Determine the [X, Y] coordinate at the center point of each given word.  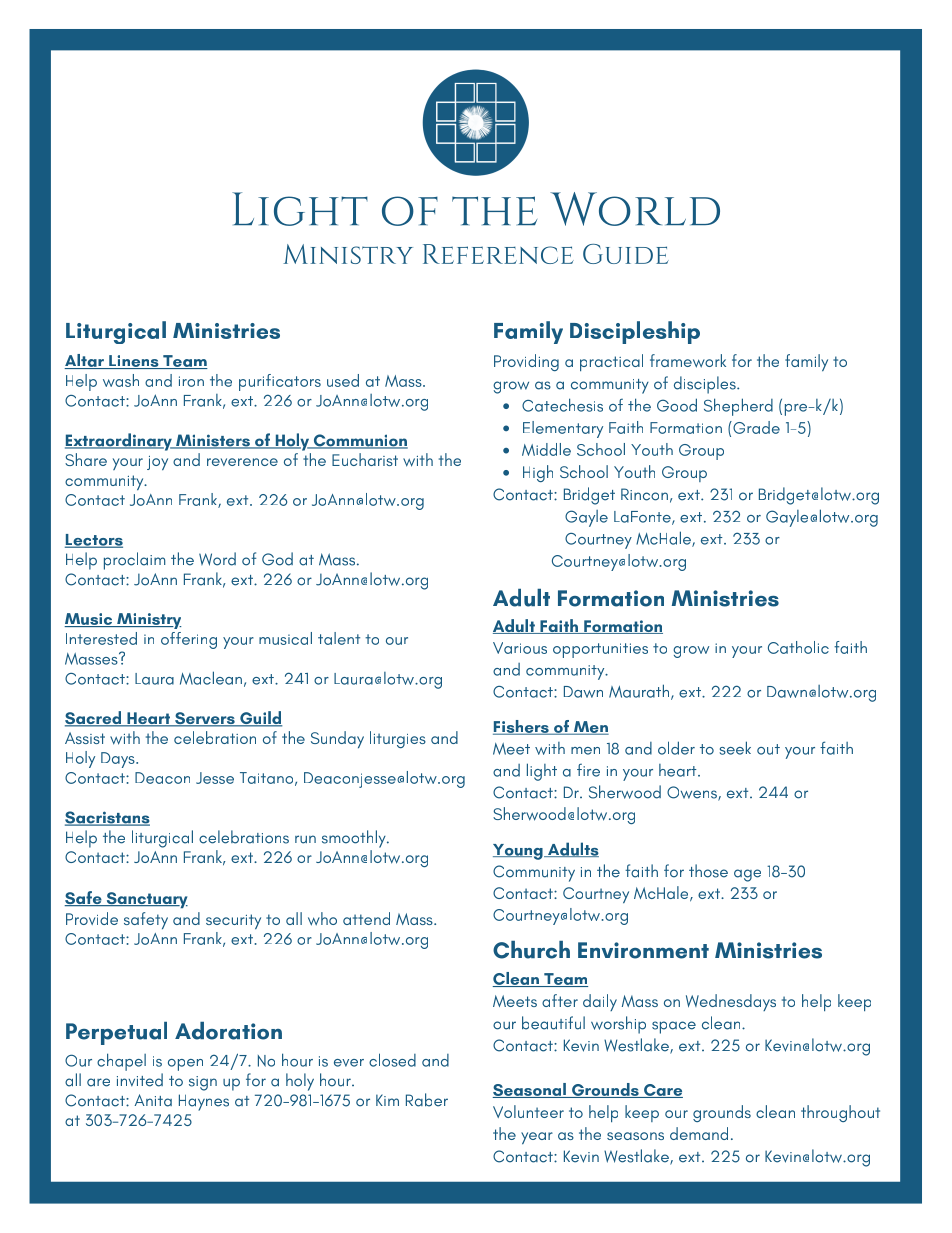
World [635, 209]
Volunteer [528, 1111]
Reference [498, 254]
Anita [153, 1100]
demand [699, 1133]
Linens [134, 362]
